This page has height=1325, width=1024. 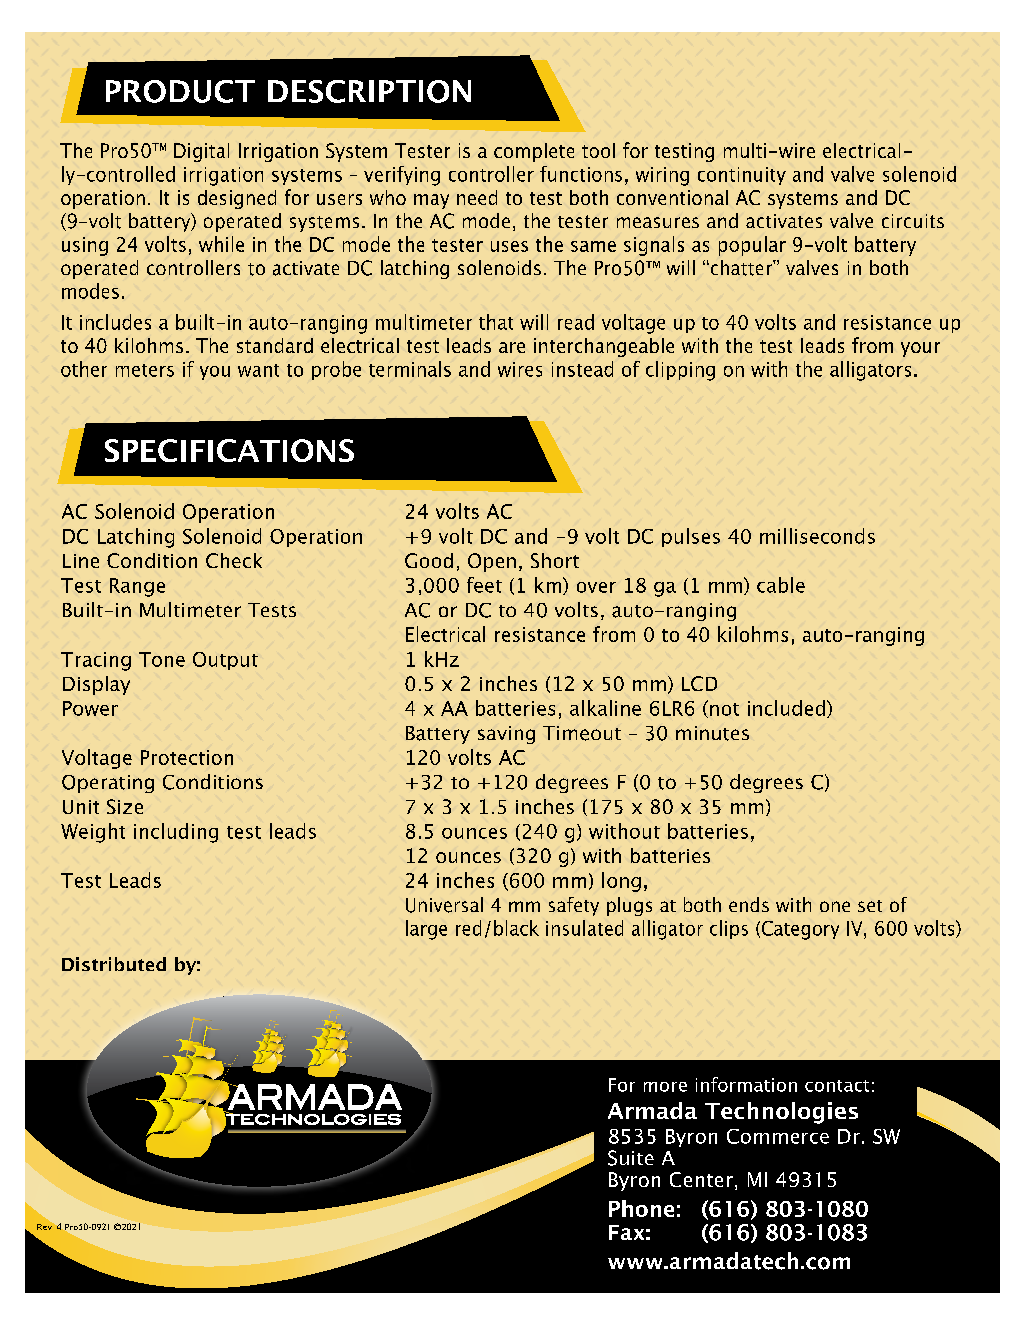 I want to click on Commerce, so click(x=778, y=1136).
